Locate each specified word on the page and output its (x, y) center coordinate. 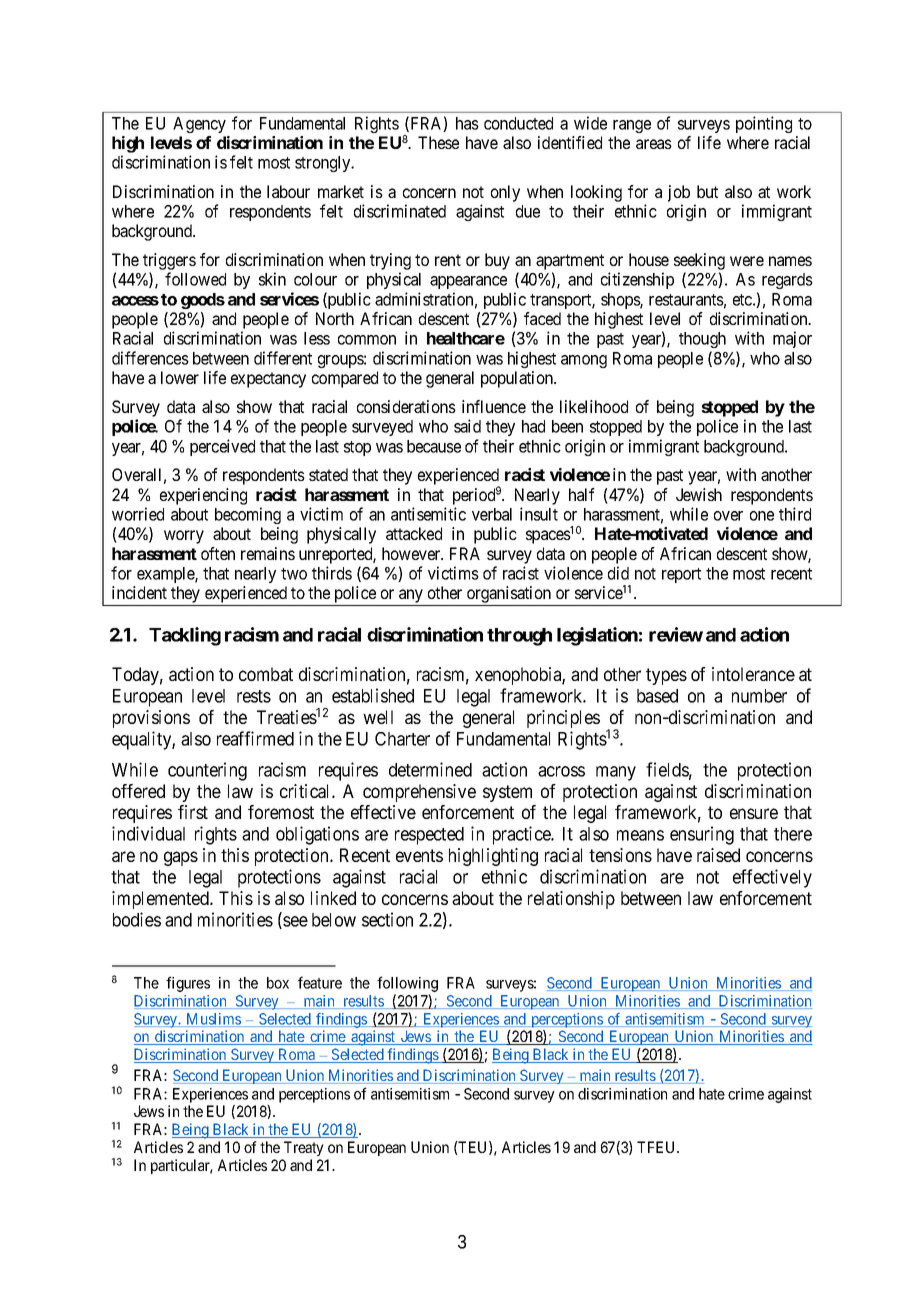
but (707, 191)
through (519, 637)
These (438, 142)
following (407, 985)
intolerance (753, 674)
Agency (199, 125)
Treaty (304, 1148)
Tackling (185, 636)
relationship (571, 900)
